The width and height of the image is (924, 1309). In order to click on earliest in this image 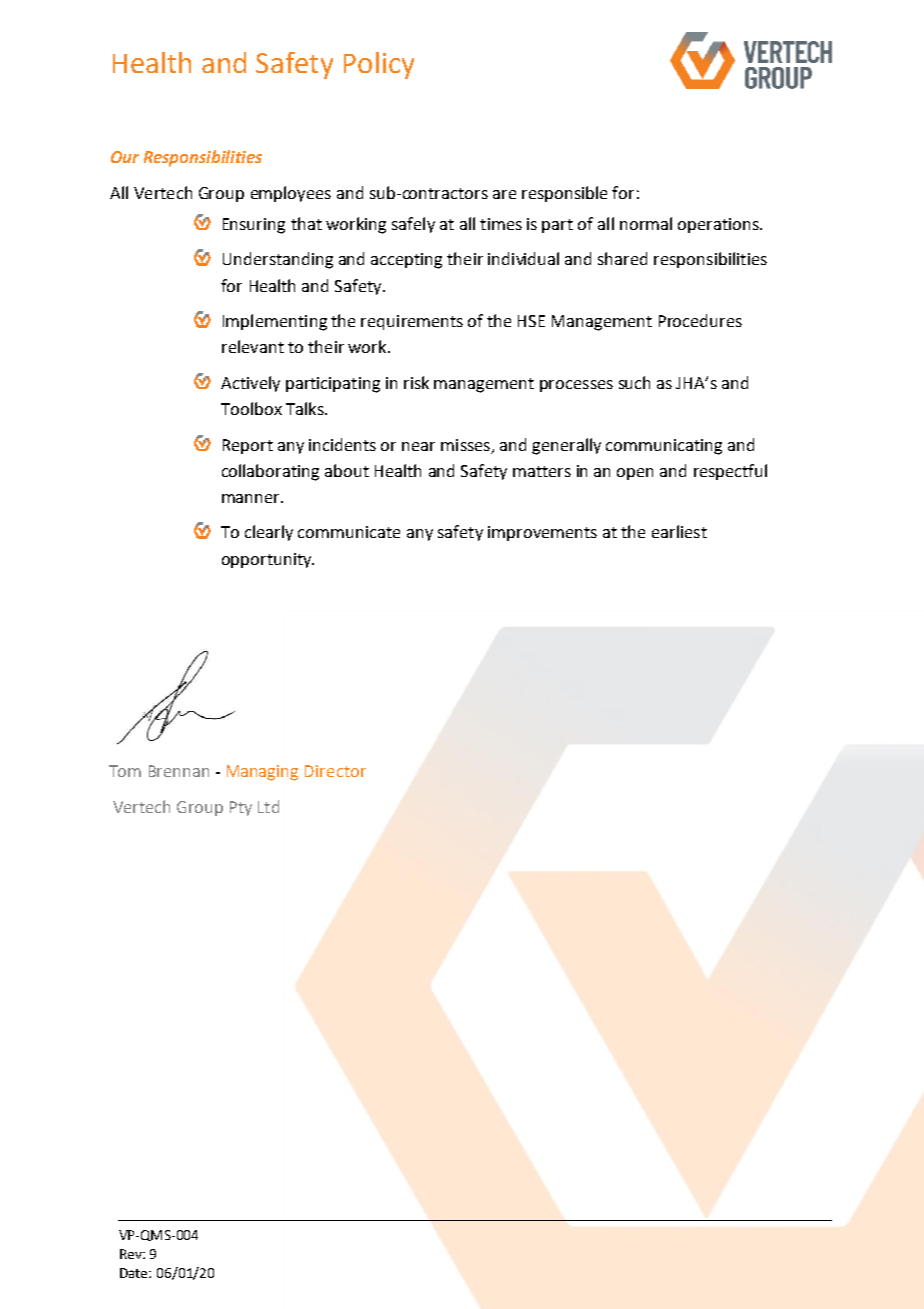, I will do `click(679, 531)`.
